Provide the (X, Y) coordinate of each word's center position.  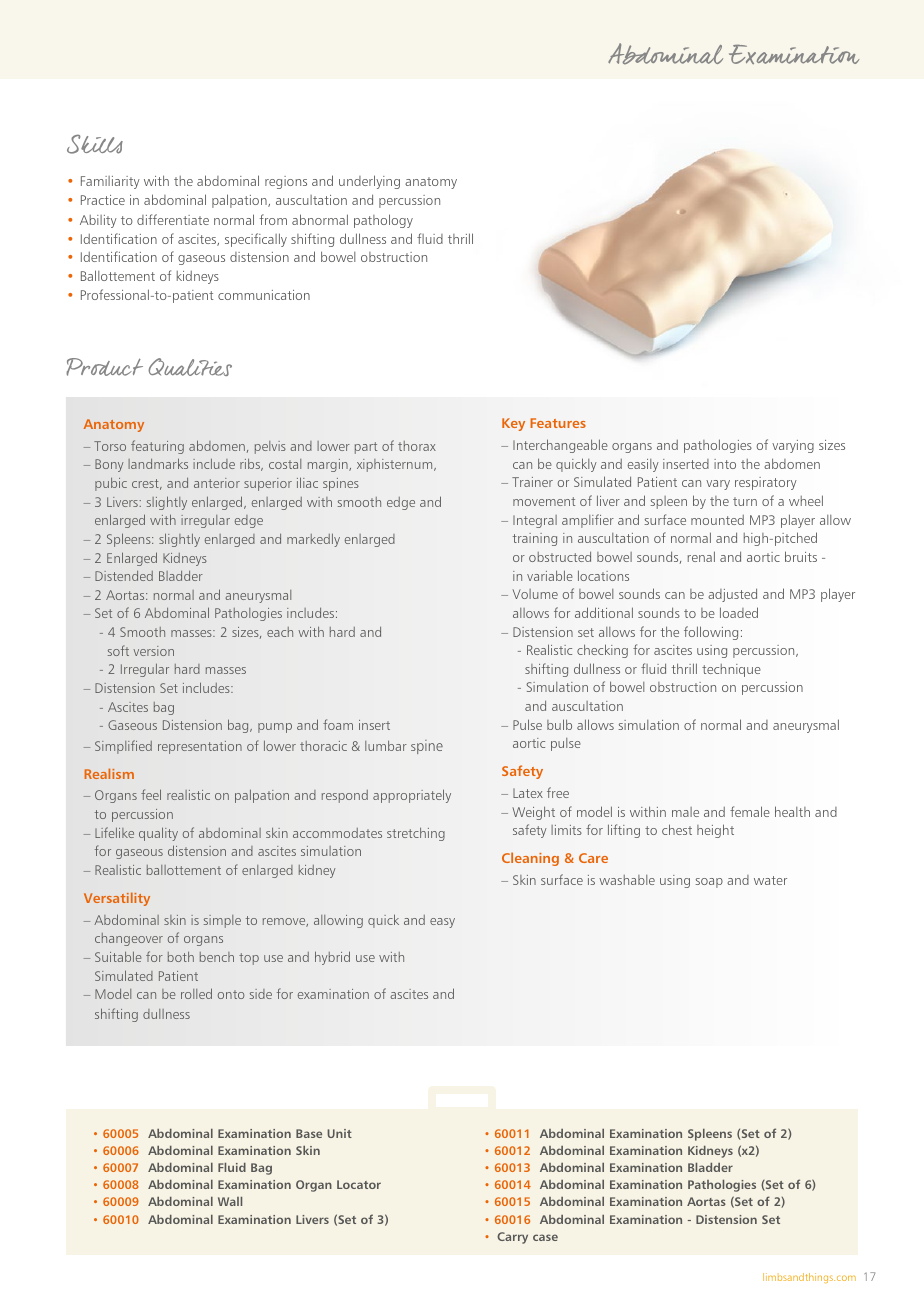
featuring (157, 447)
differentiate (173, 219)
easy (442, 923)
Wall (230, 1201)
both (181, 957)
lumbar (386, 745)
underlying (369, 182)
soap (709, 883)
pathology (383, 221)
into (725, 464)
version (153, 651)
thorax (417, 446)
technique (731, 670)
